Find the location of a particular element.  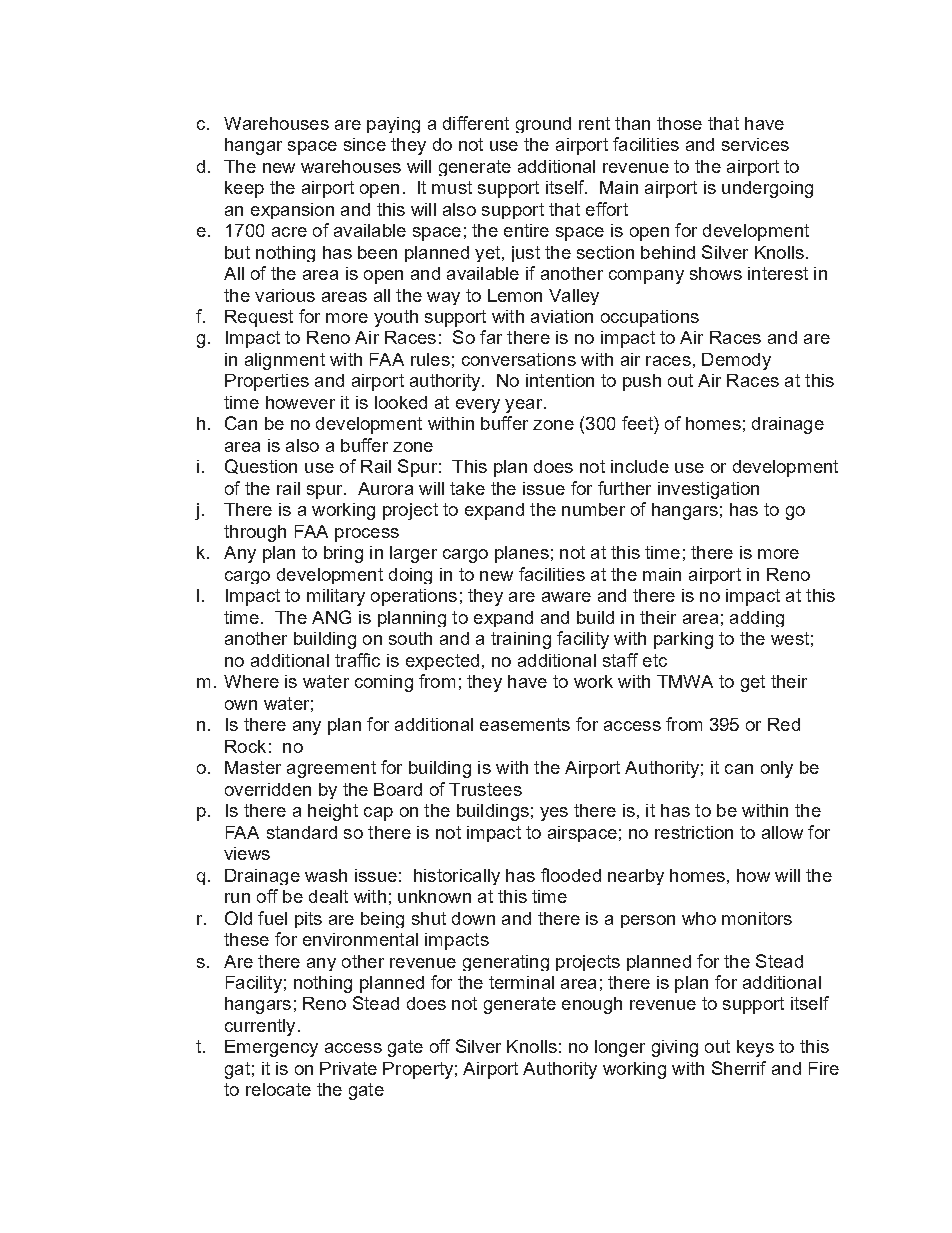

aware is located at coordinates (566, 597).
